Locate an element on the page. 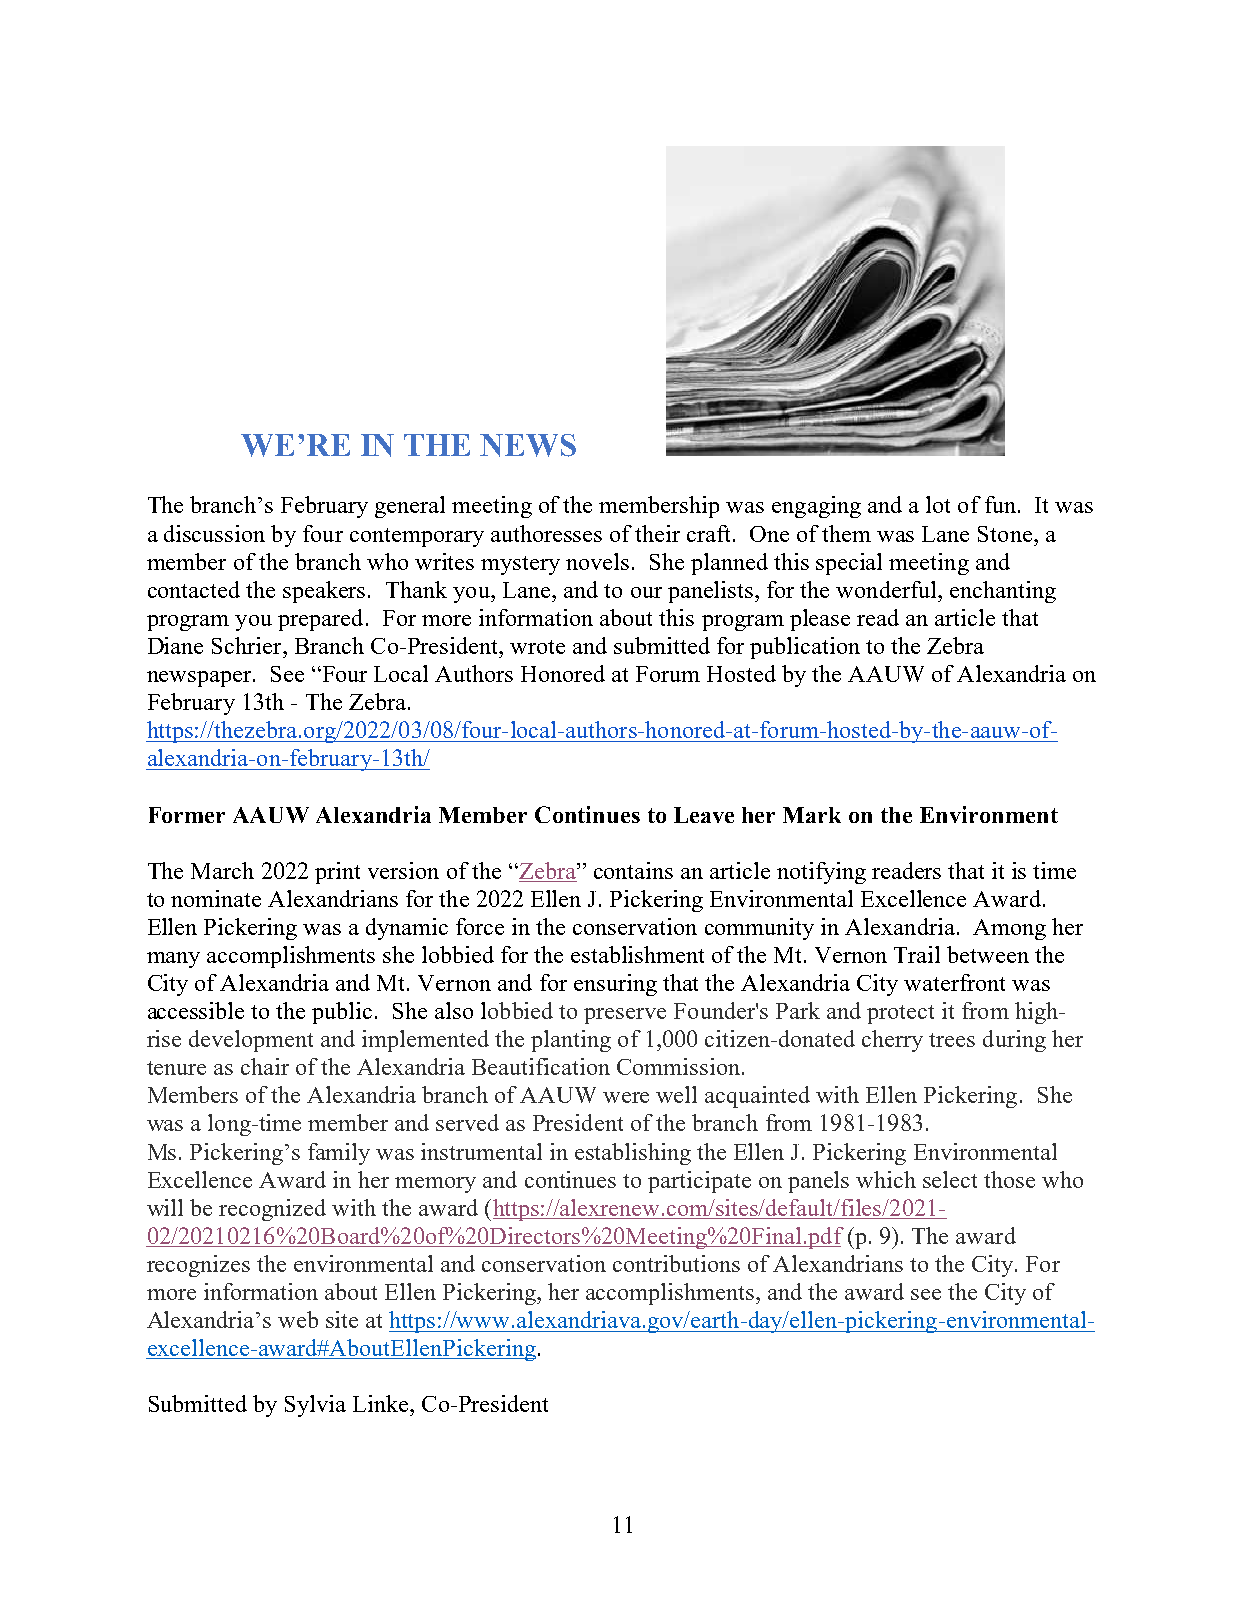 Image resolution: width=1246 pixels, height=1612 pixels. chair is located at coordinates (265, 1066).
